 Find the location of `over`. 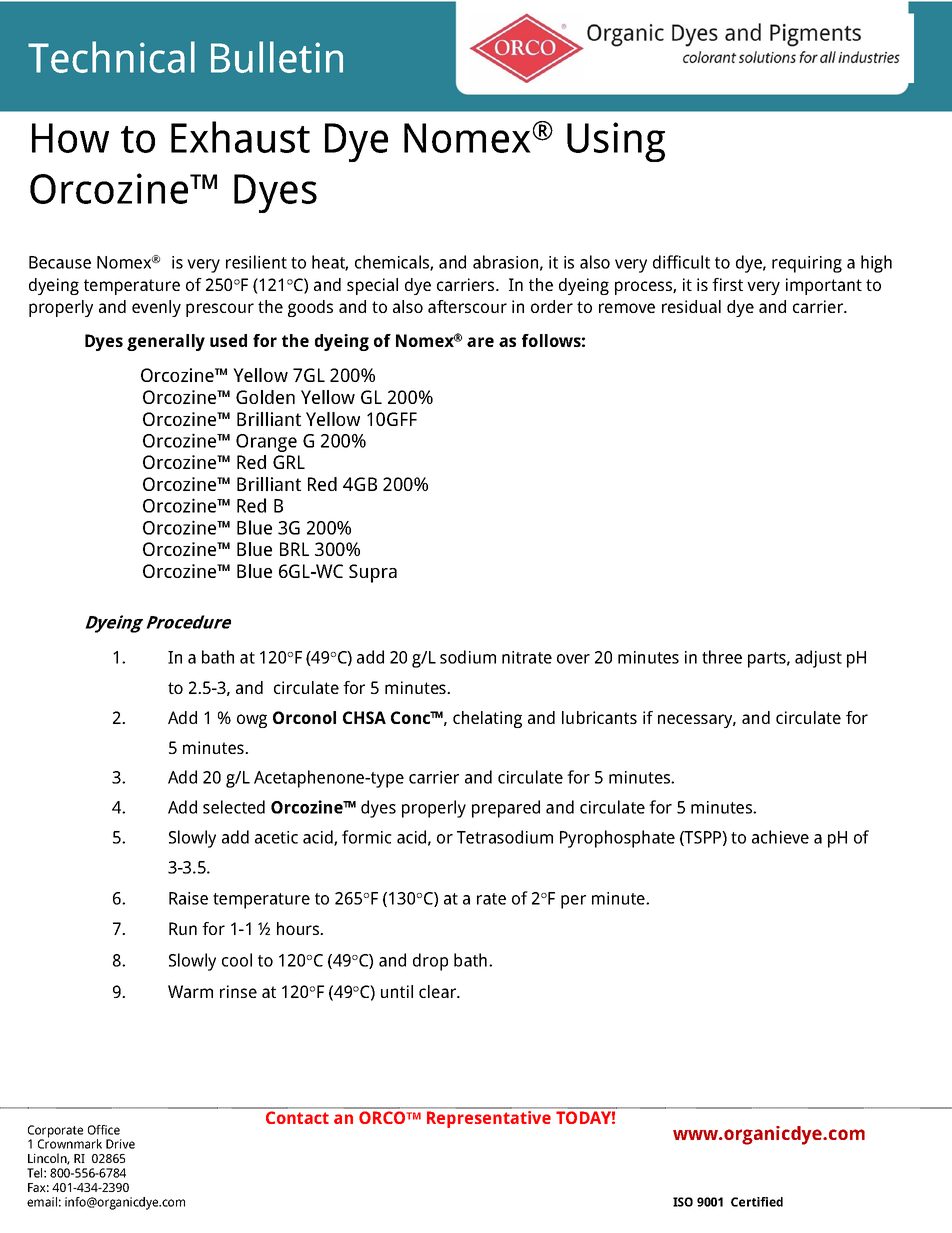

over is located at coordinates (573, 659).
